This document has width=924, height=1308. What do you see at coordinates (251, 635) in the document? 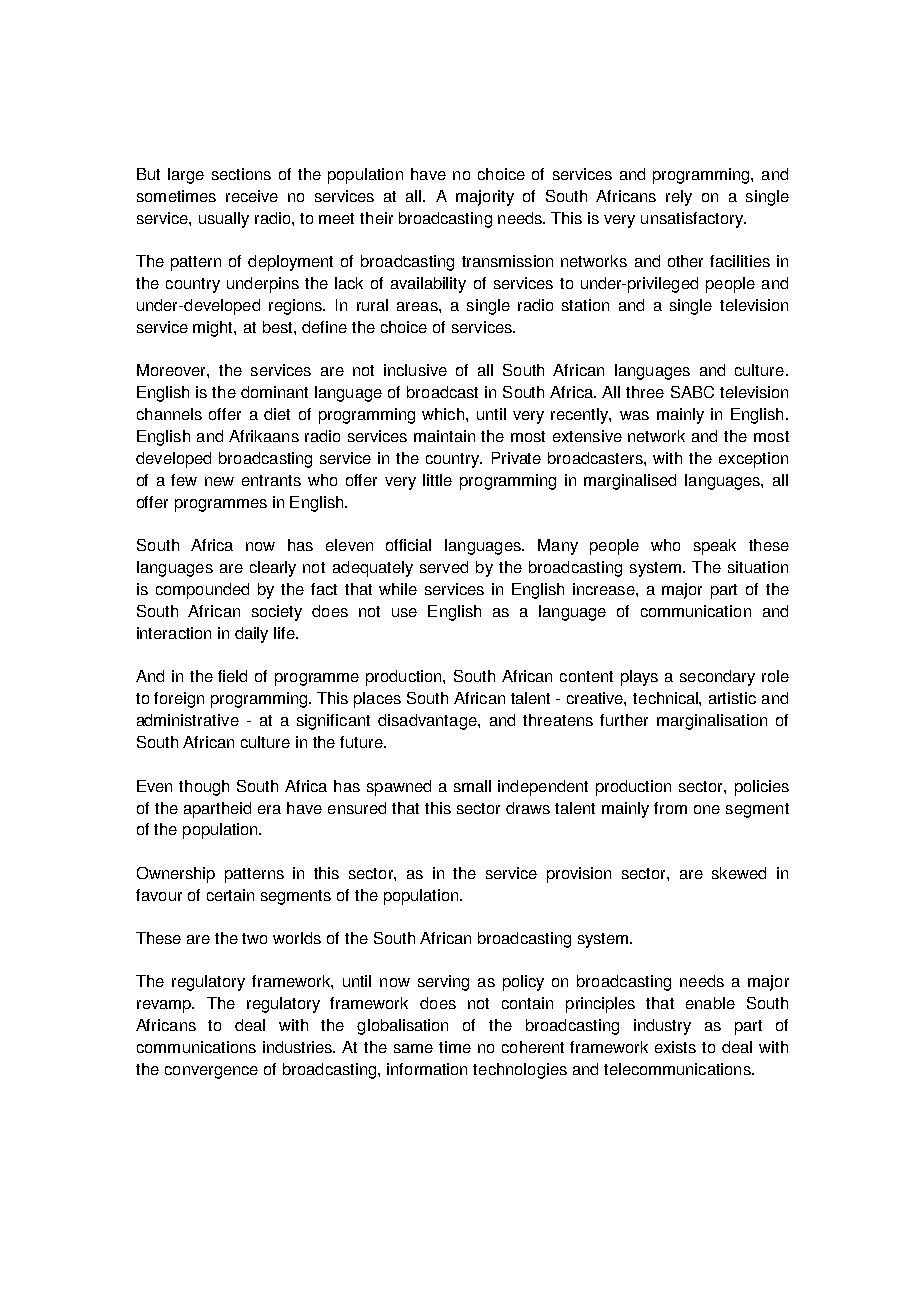
I see `daily` at bounding box center [251, 635].
